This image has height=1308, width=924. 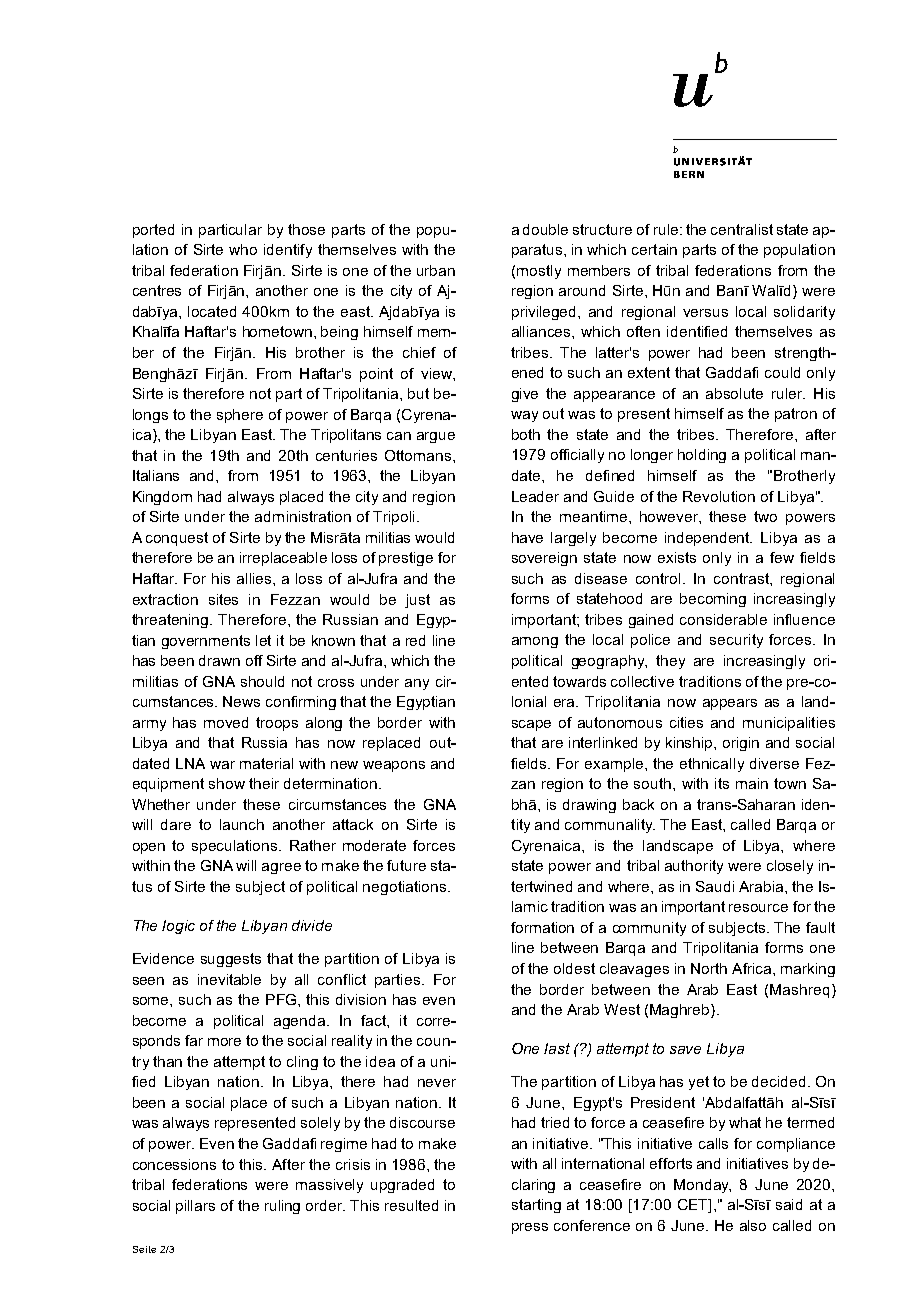 What do you see at coordinates (542, 927) in the image?
I see `formation` at bounding box center [542, 927].
